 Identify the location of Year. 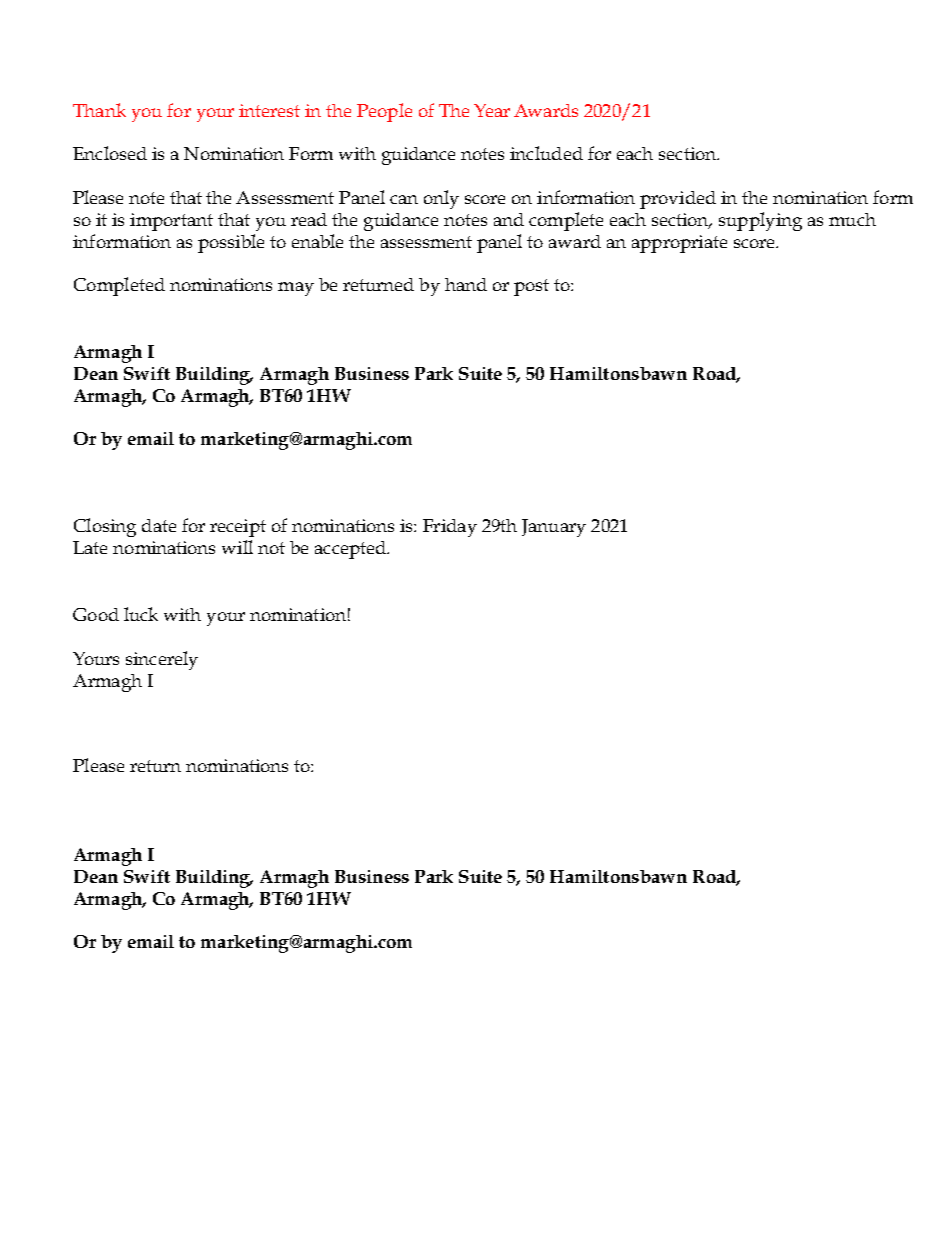
(492, 110).
